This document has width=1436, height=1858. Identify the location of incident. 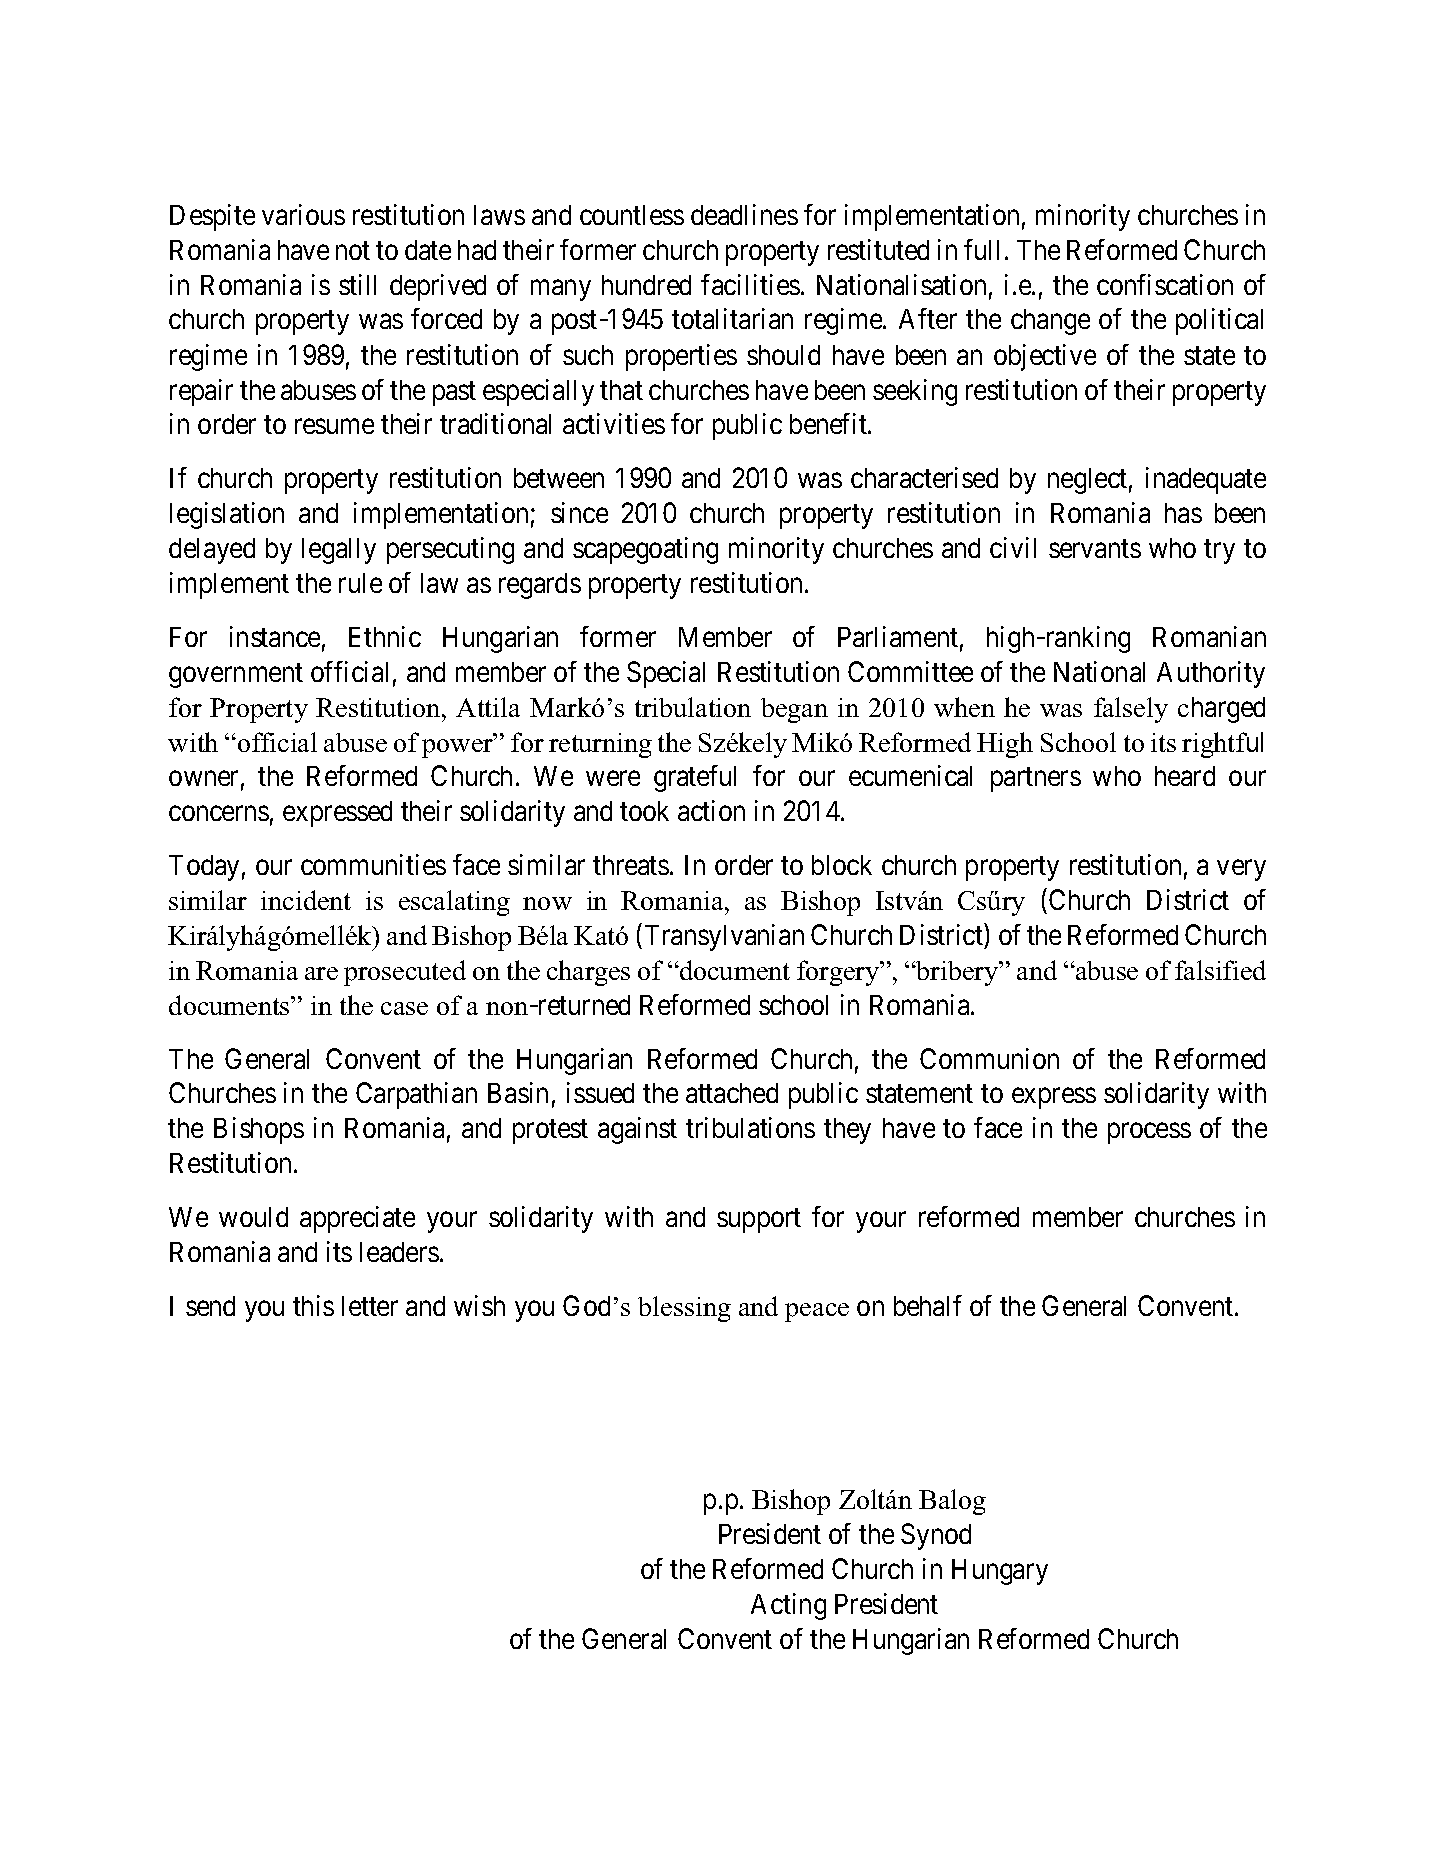
(306, 900).
